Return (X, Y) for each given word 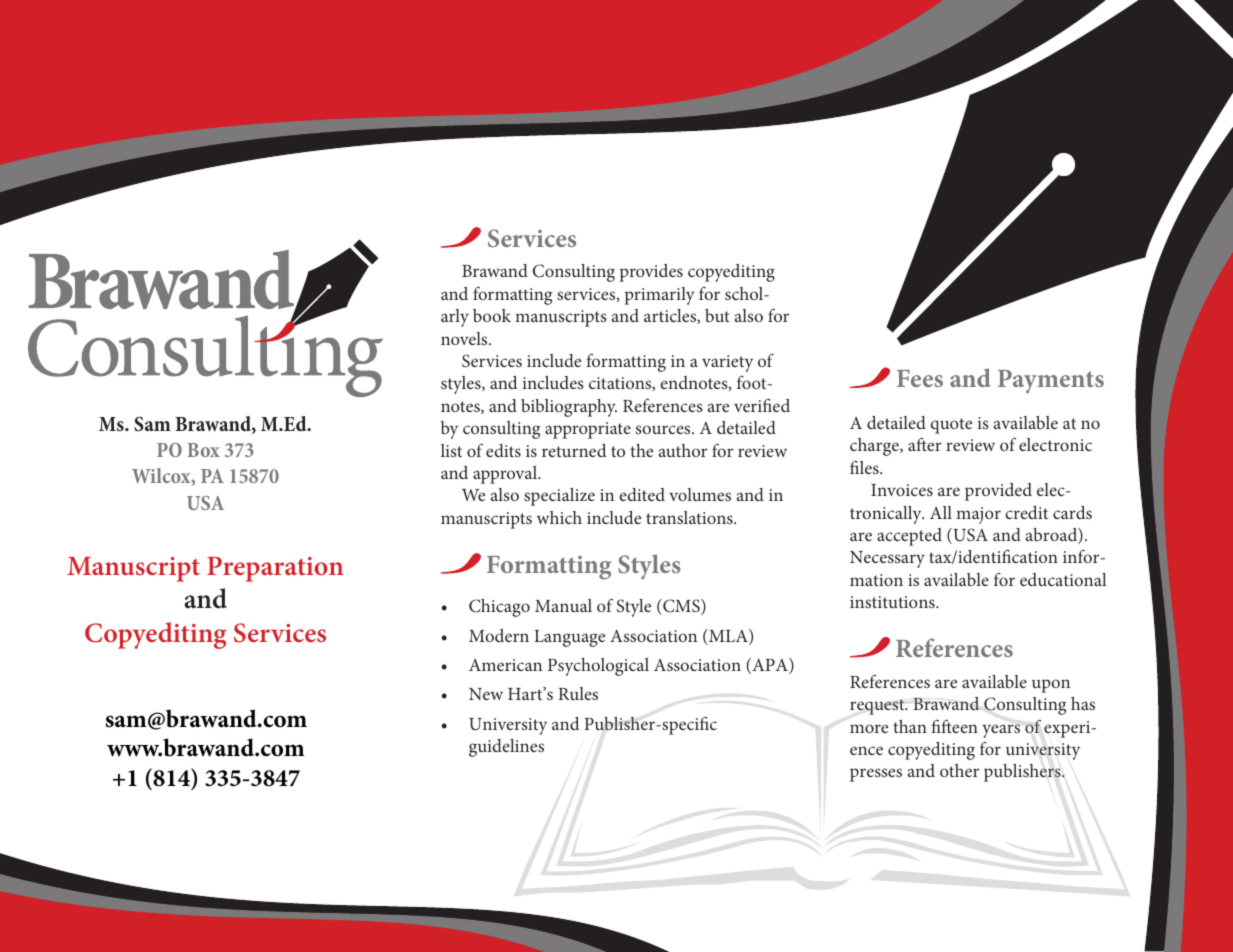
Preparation (275, 569)
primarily (660, 296)
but (717, 315)
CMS (681, 607)
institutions (893, 602)
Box (203, 450)
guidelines (506, 748)
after (925, 444)
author (683, 450)
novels (465, 338)
